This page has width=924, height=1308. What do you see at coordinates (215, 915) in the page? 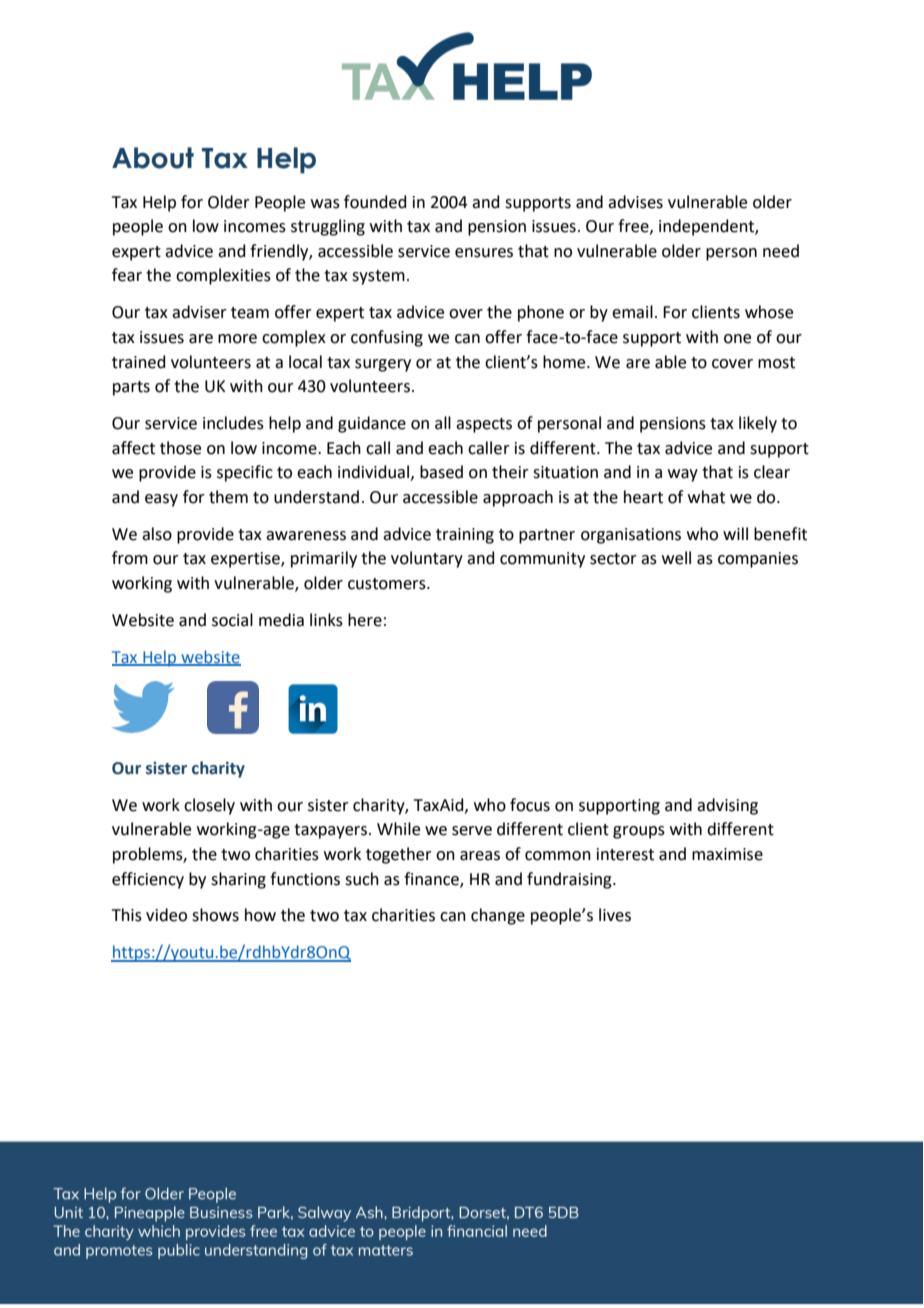
I see `shows` at bounding box center [215, 915].
